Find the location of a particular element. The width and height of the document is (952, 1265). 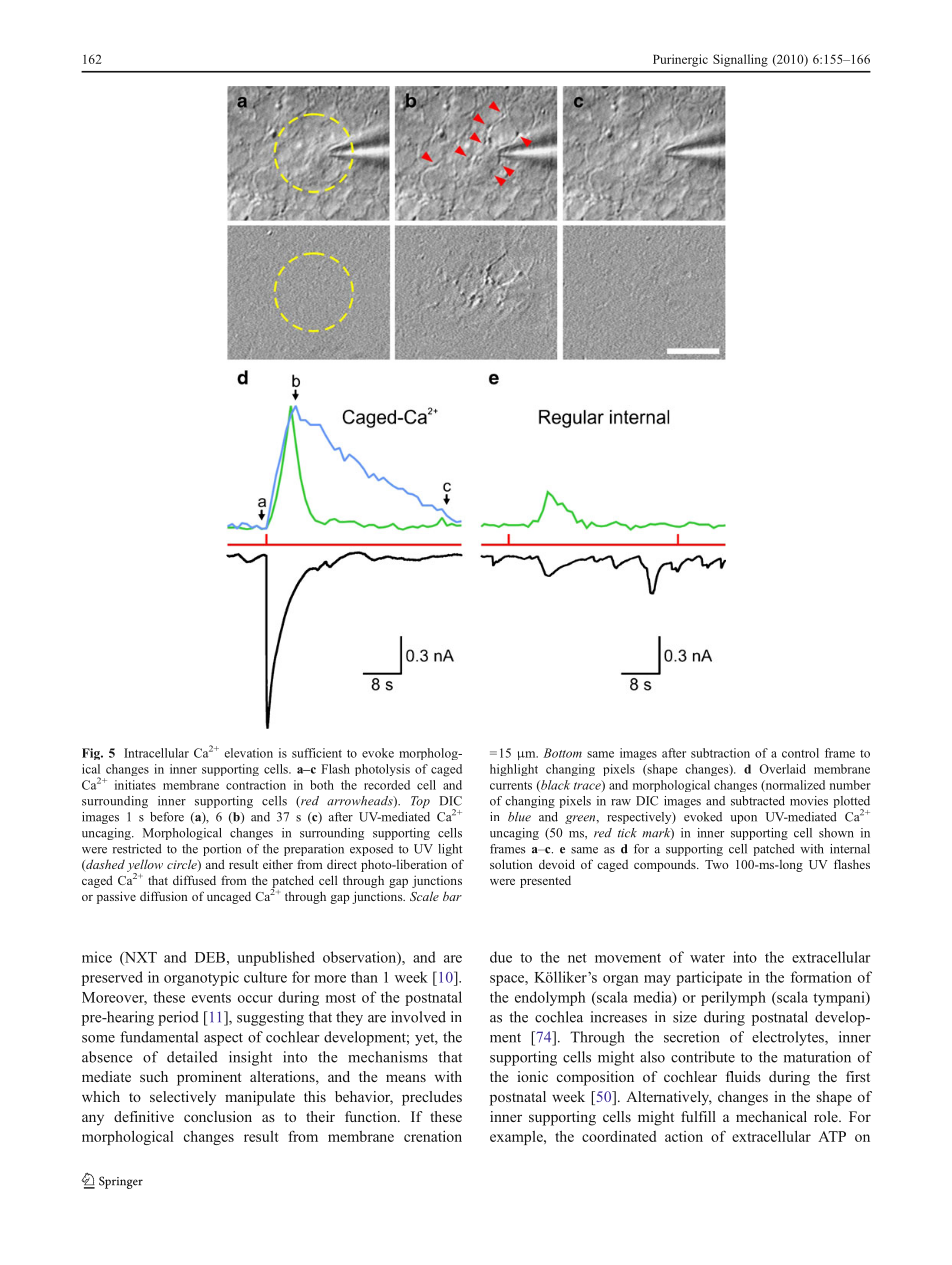

Overlaid is located at coordinates (783, 769).
